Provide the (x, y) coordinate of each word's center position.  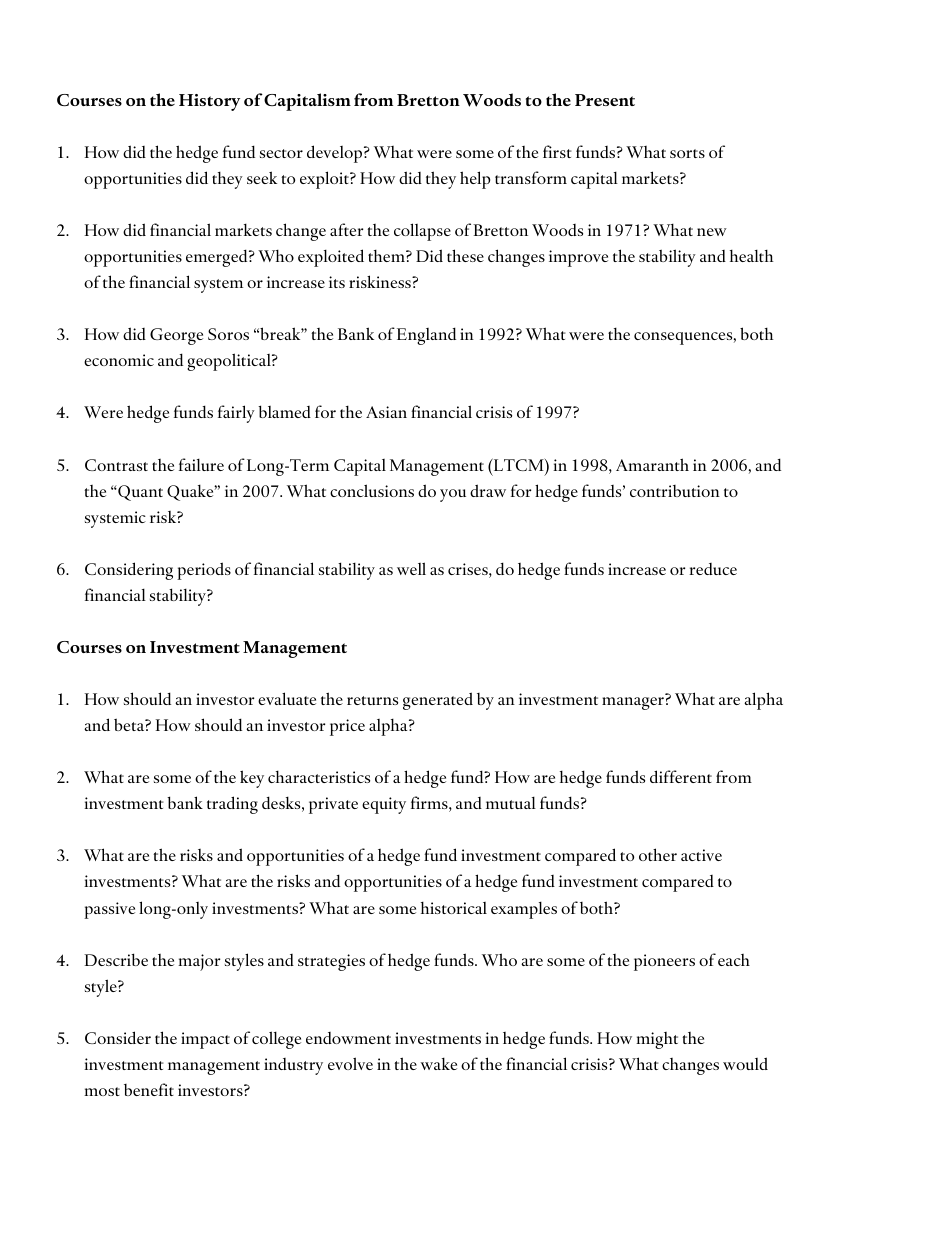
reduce (713, 569)
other (658, 854)
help (475, 180)
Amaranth (652, 464)
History (209, 102)
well (411, 568)
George (176, 336)
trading (232, 805)
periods (204, 571)
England (426, 336)
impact (205, 1040)
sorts (687, 153)
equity (384, 805)
